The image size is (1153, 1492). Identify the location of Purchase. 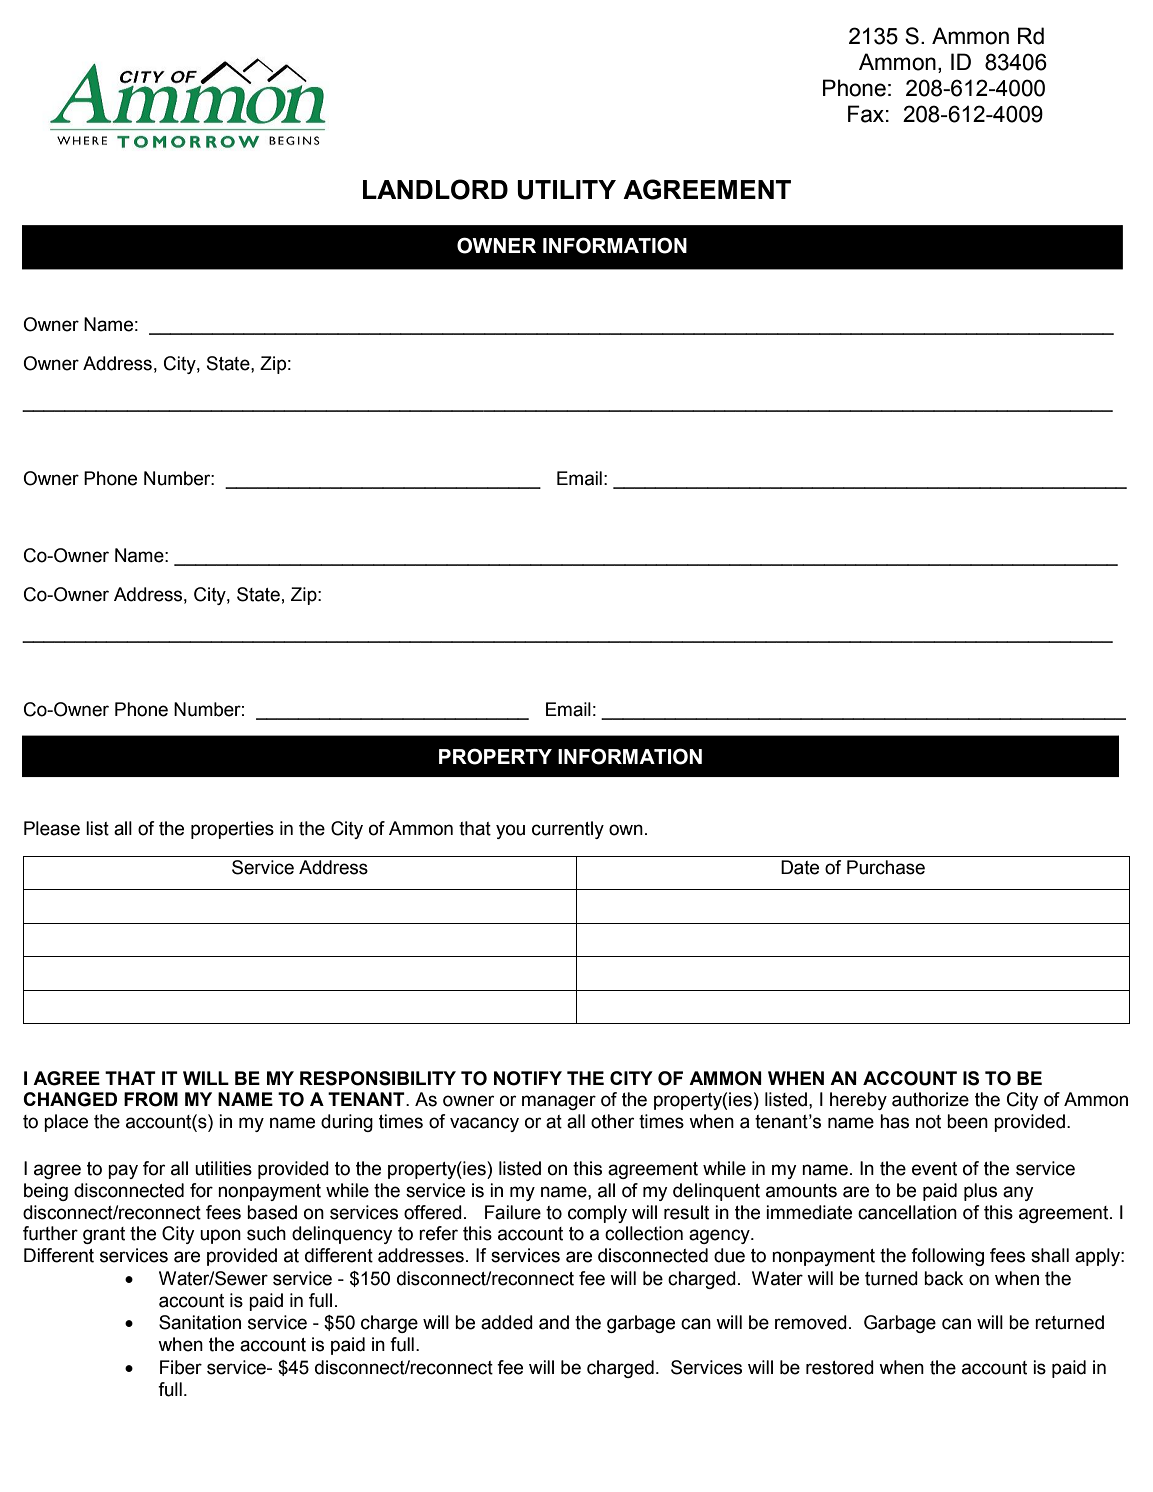
(886, 867).
